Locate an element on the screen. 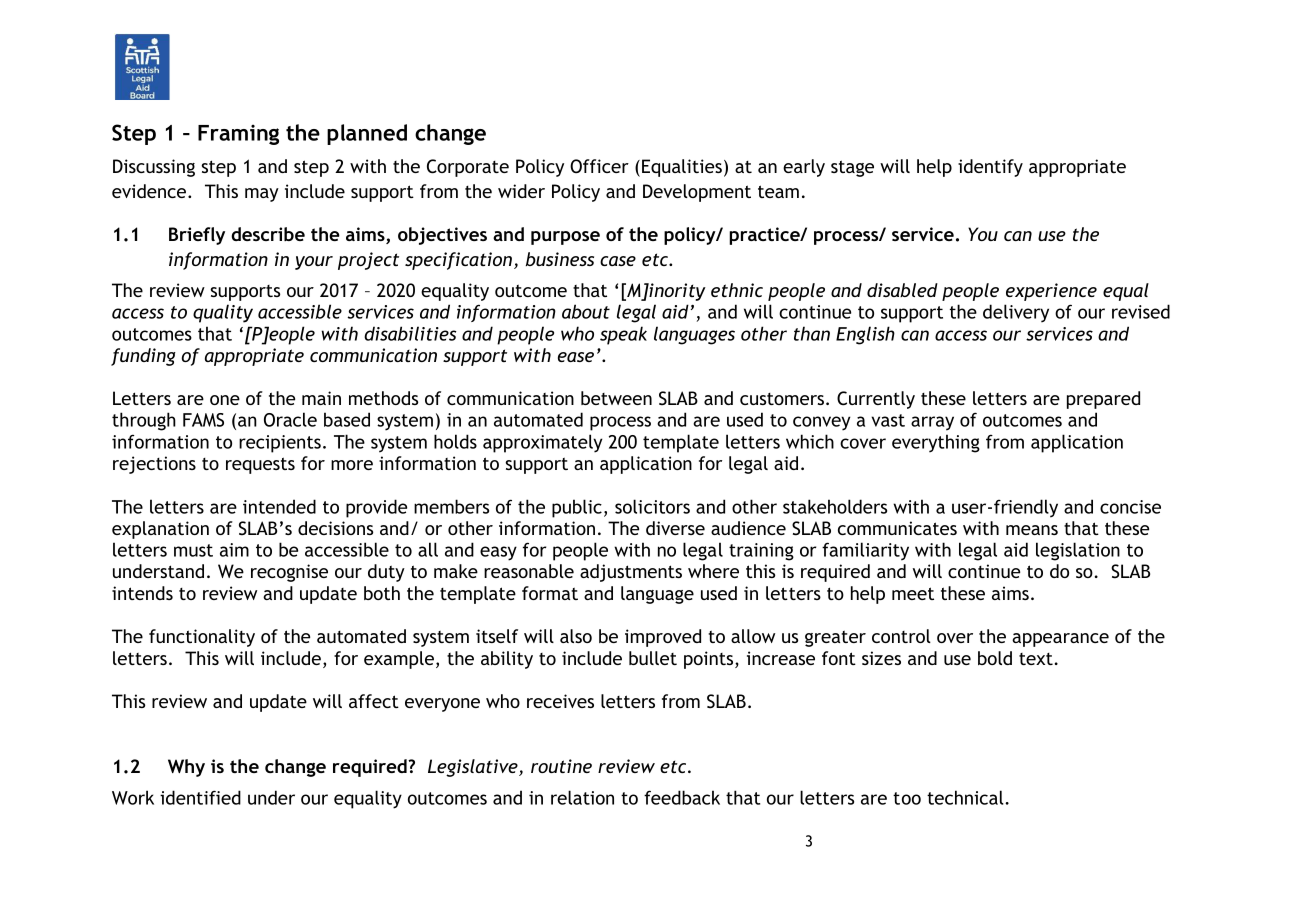  prepared is located at coordinates (1103, 400).
